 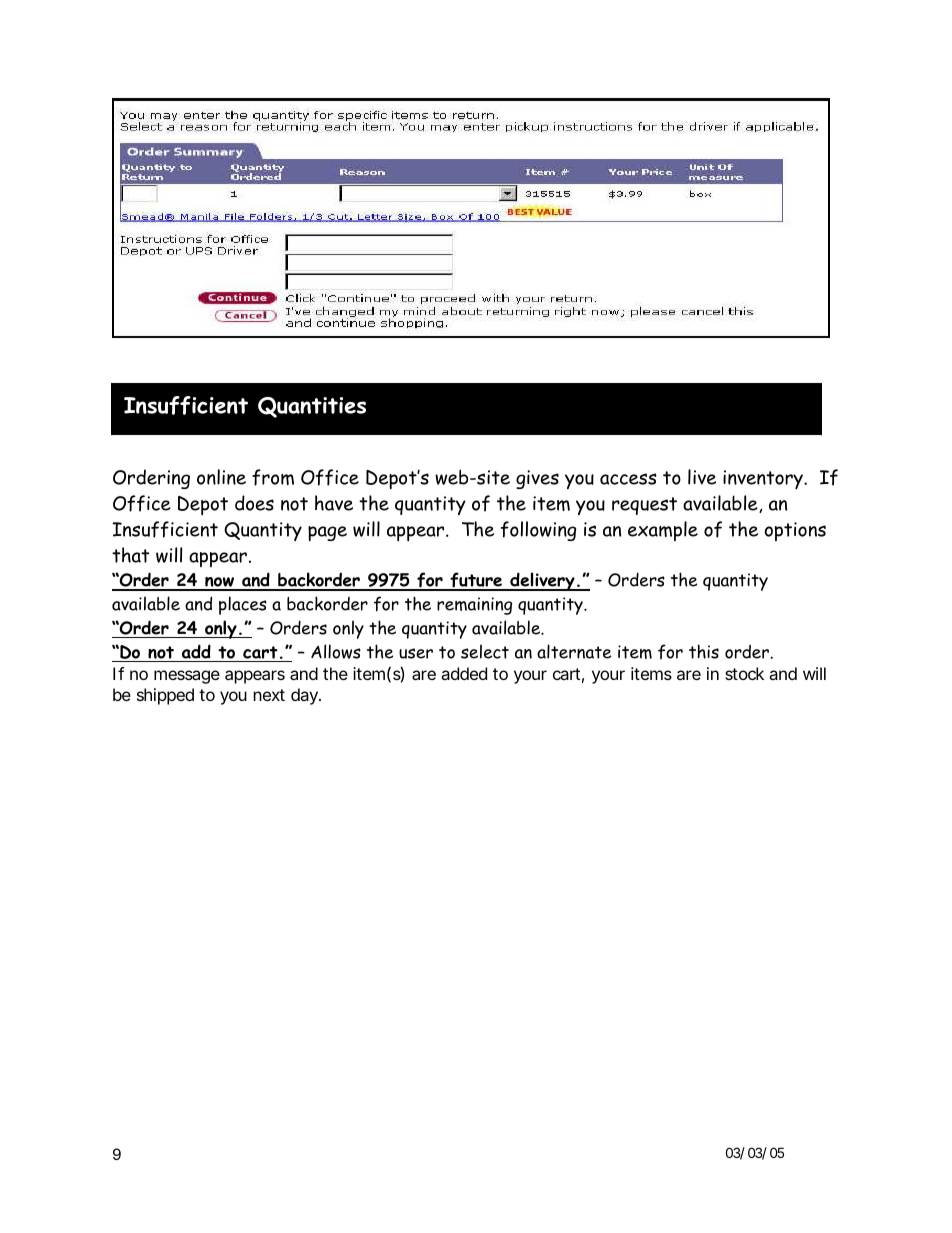 I want to click on that, so click(x=130, y=555).
